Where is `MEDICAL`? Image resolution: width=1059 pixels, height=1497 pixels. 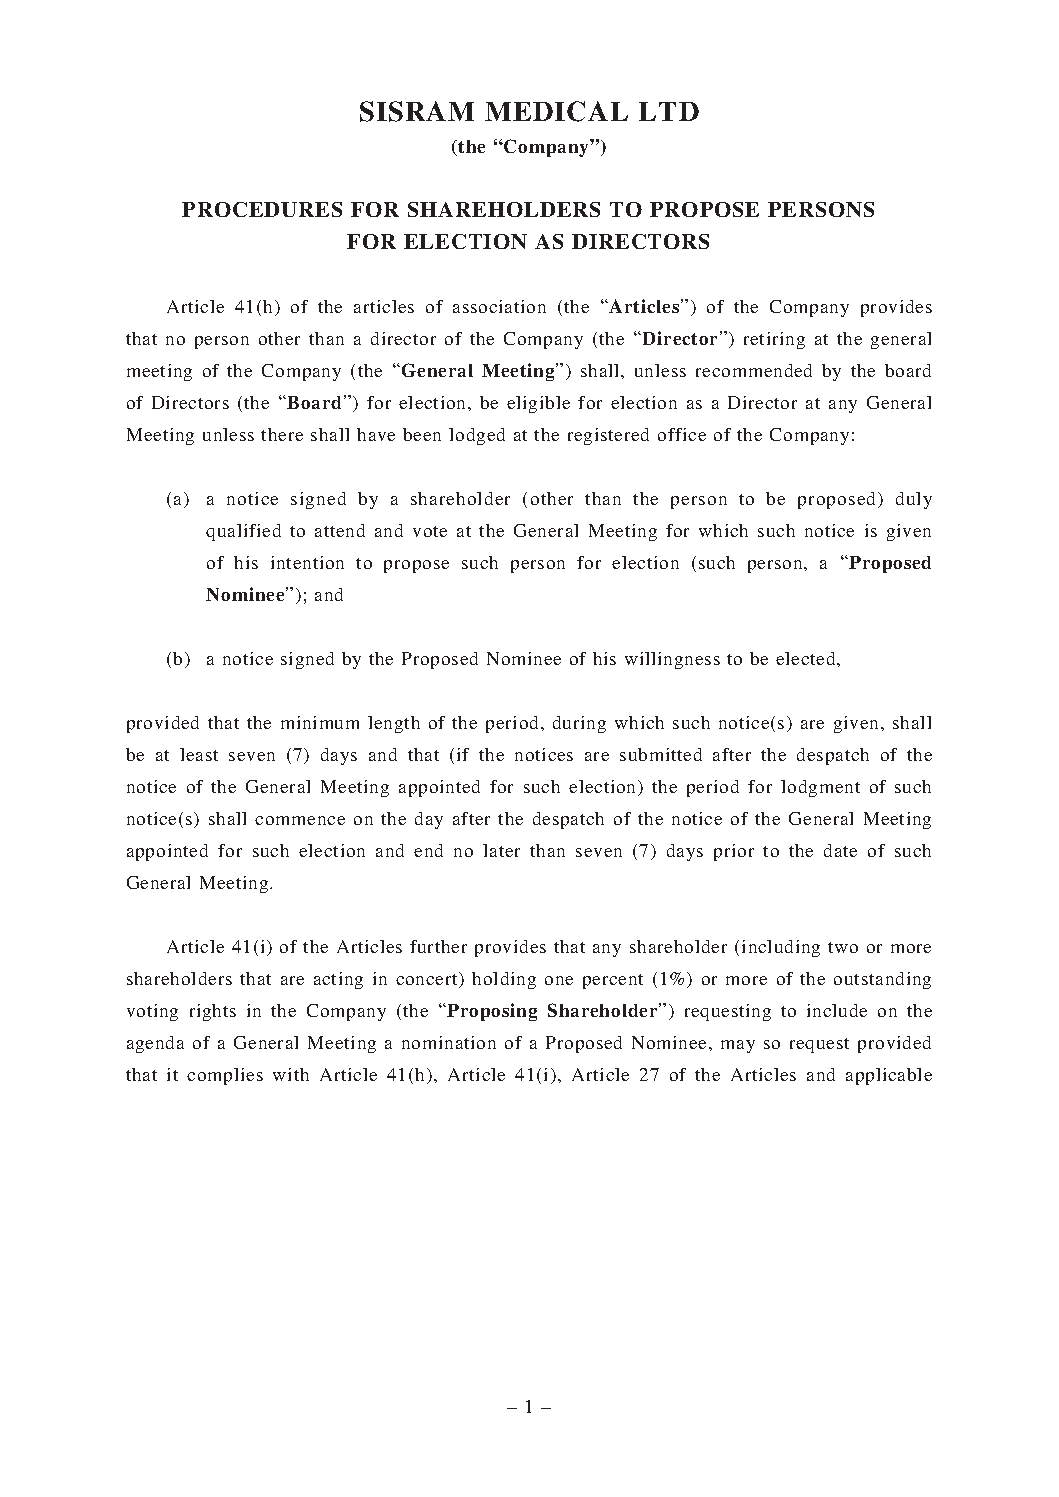 MEDICAL is located at coordinates (556, 111).
